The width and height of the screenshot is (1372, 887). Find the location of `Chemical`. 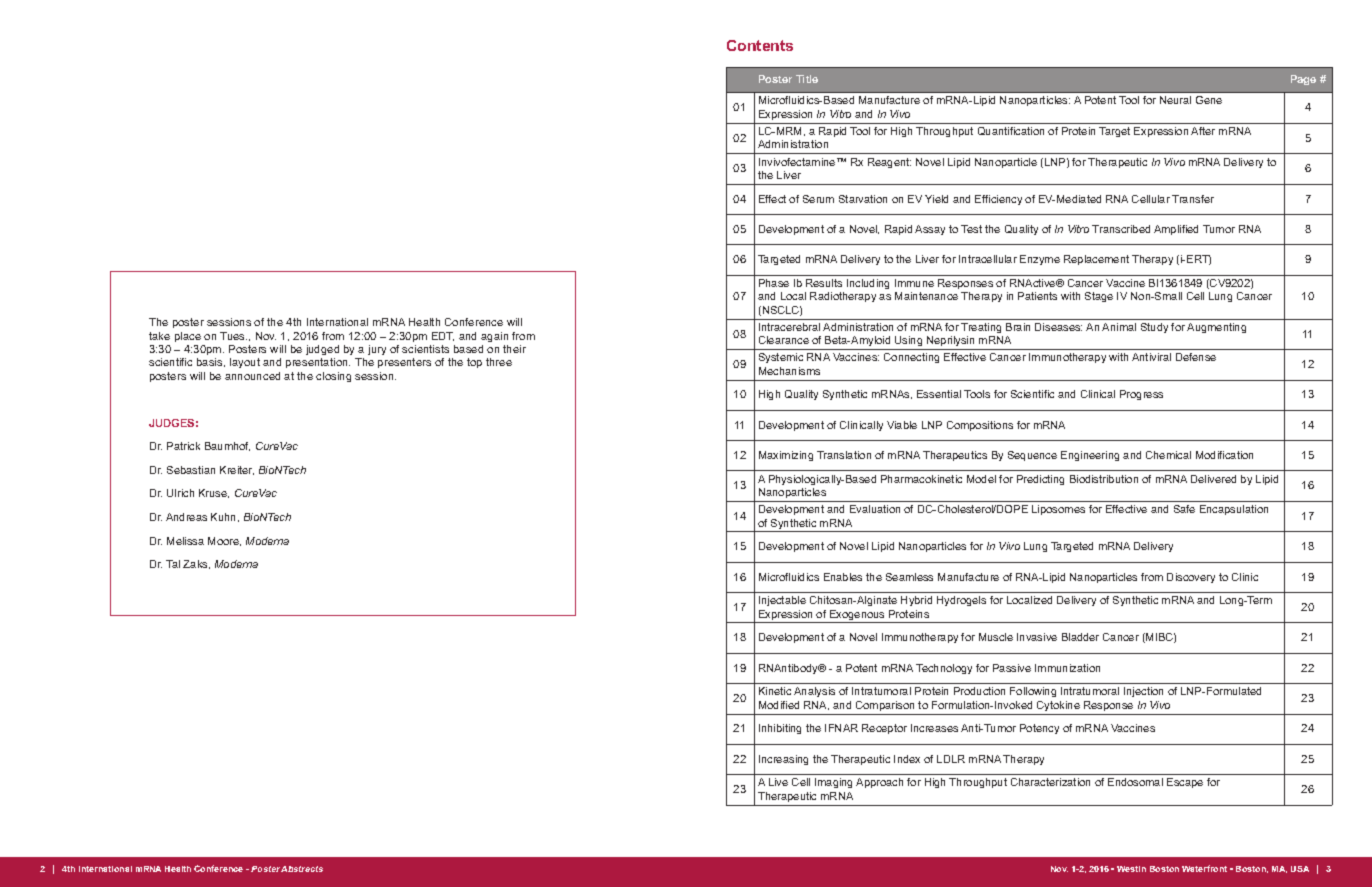

Chemical is located at coordinates (1168, 455).
